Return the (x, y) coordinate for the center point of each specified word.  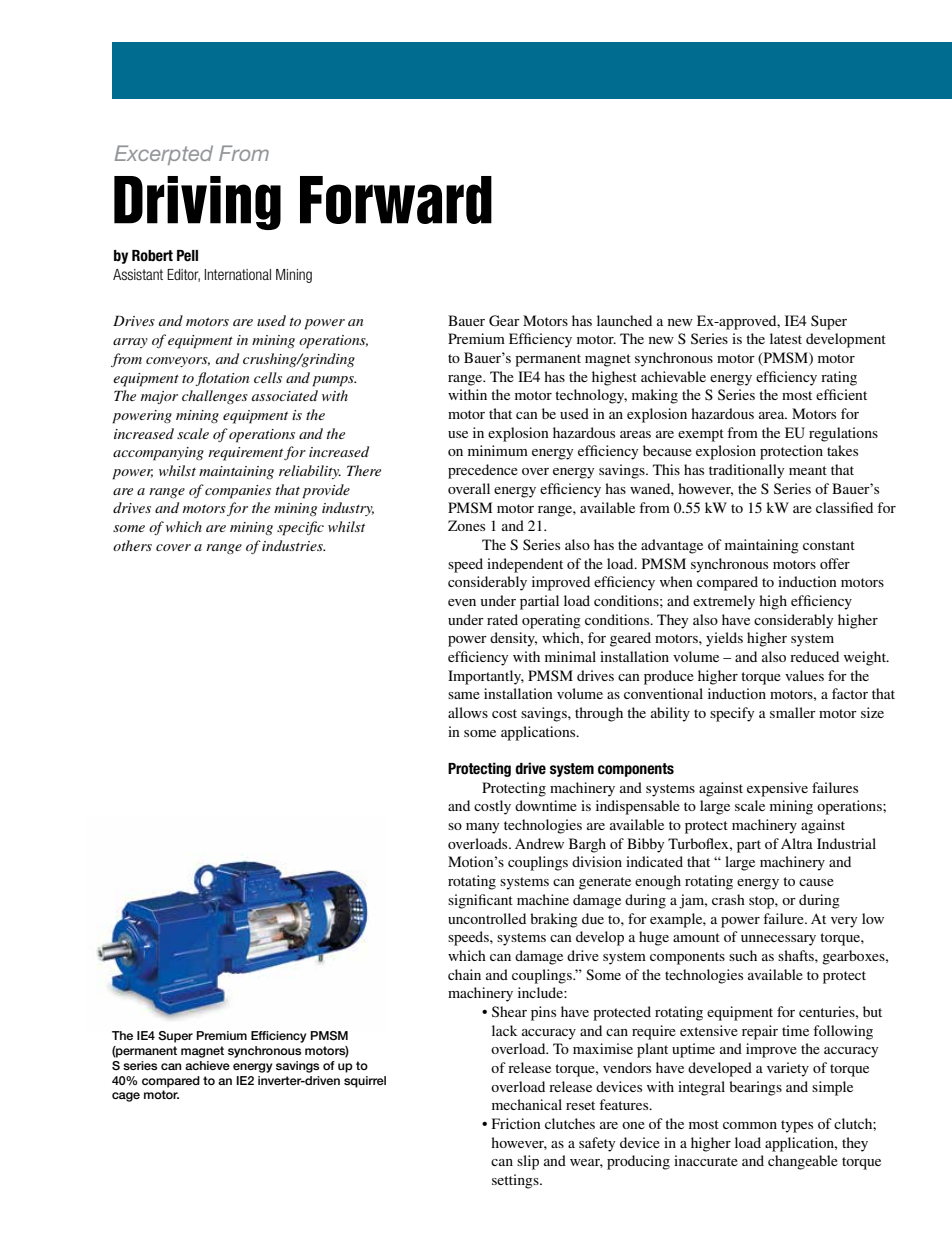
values (804, 675)
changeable (803, 1162)
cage (126, 1097)
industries (293, 545)
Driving (197, 203)
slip (528, 1162)
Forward (396, 200)
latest (786, 338)
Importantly (486, 677)
